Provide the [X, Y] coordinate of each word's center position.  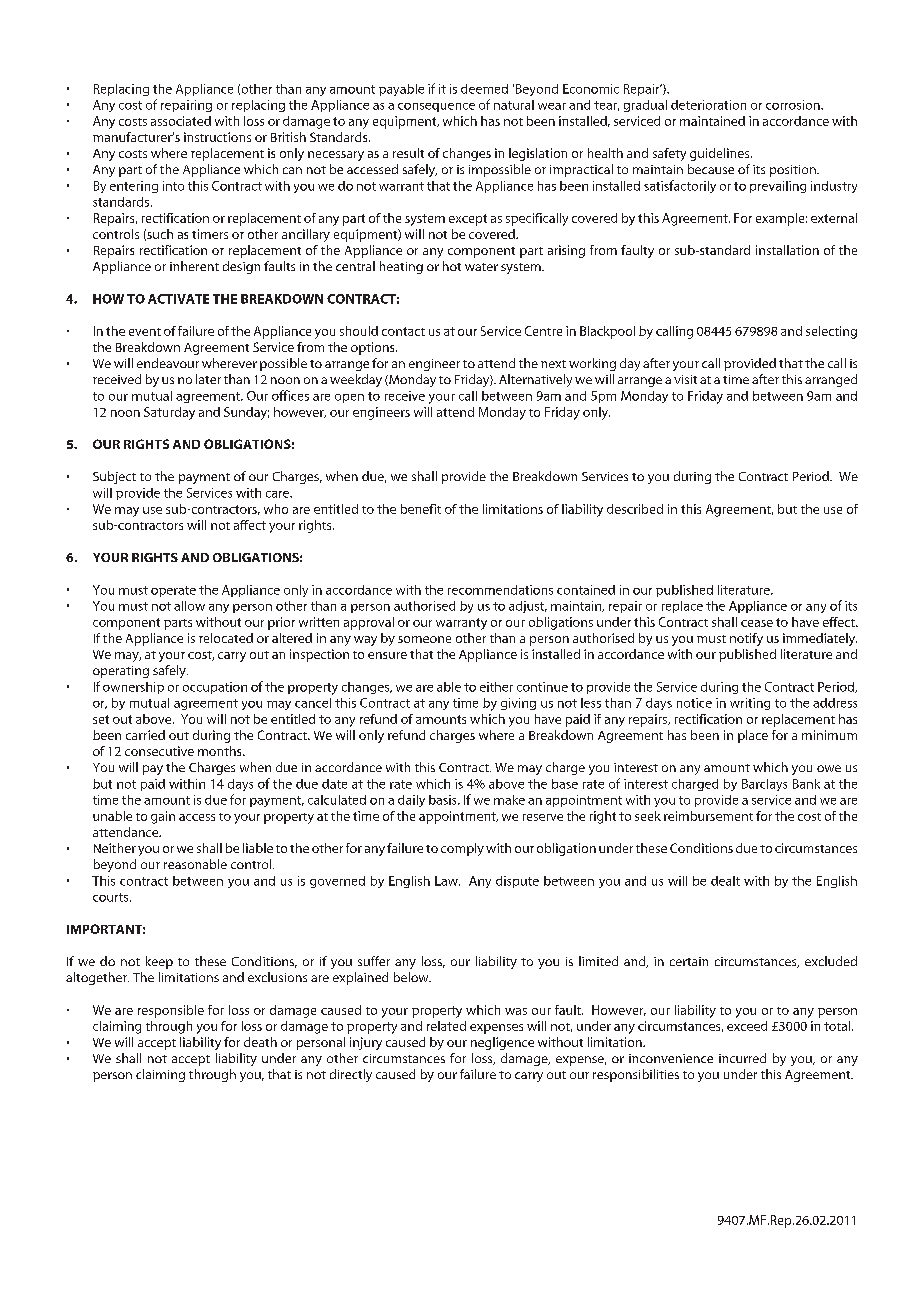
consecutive [159, 751]
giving [518, 704]
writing [750, 704]
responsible [171, 1011]
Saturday [169, 413]
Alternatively [535, 380]
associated [181, 121]
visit [685, 379]
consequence [436, 107]
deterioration [708, 105]
